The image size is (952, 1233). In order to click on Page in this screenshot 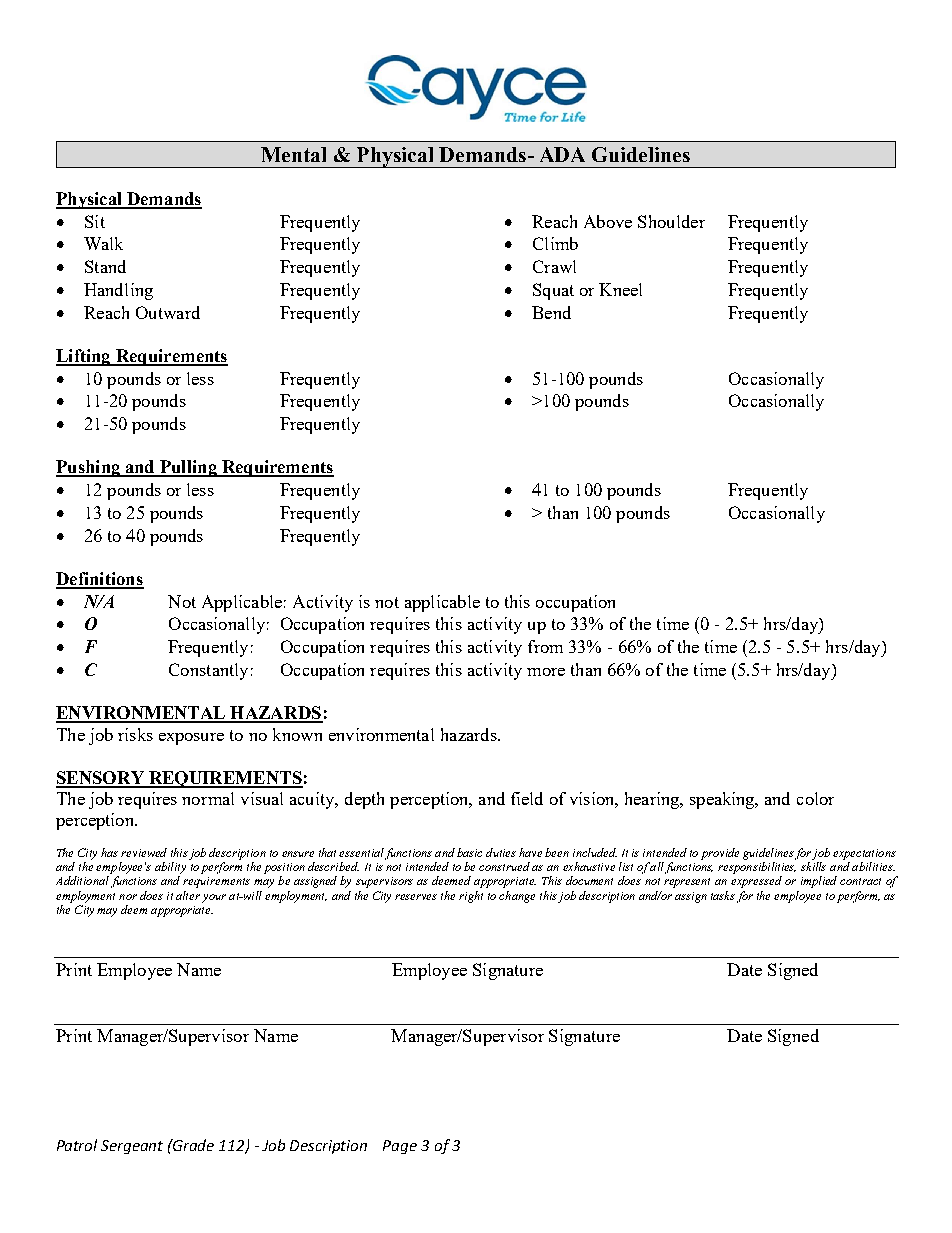, I will do `click(400, 1147)`.
